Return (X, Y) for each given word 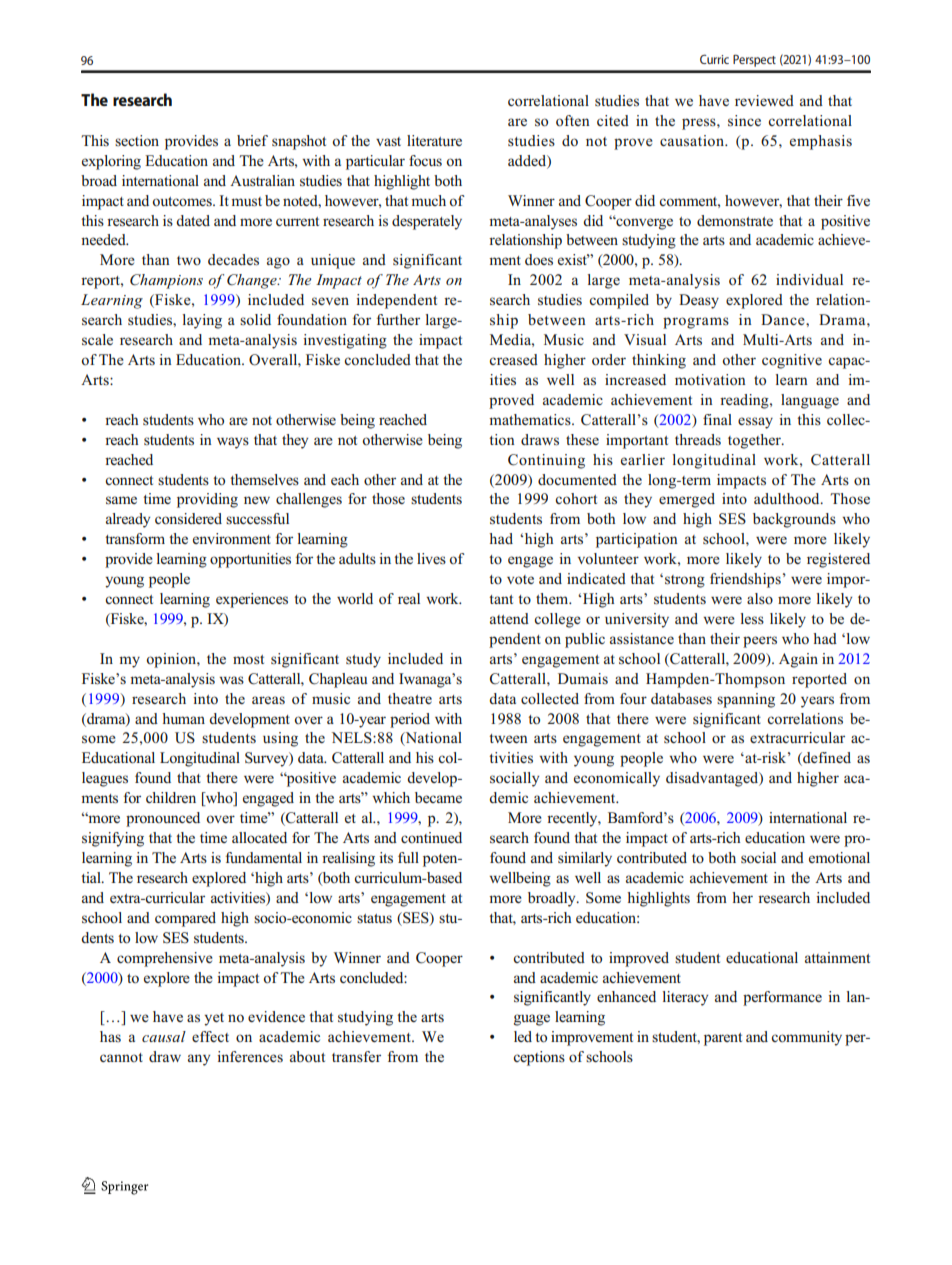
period (410, 720)
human (183, 718)
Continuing (546, 461)
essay (755, 423)
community (806, 1038)
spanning (746, 700)
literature (434, 140)
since (744, 121)
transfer (356, 1056)
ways (233, 443)
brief (252, 140)
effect (210, 1036)
